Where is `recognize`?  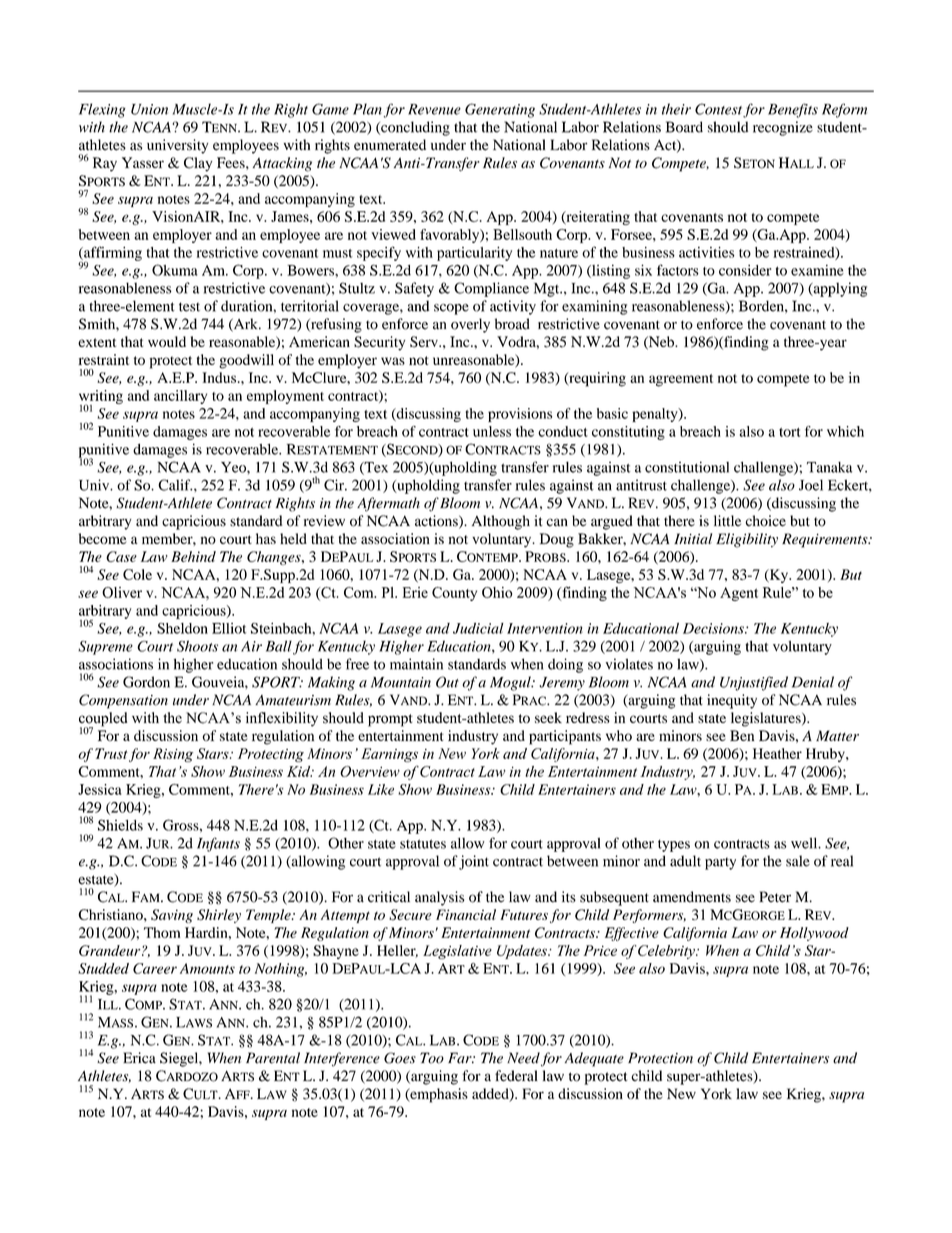 recognize is located at coordinates (783, 128).
